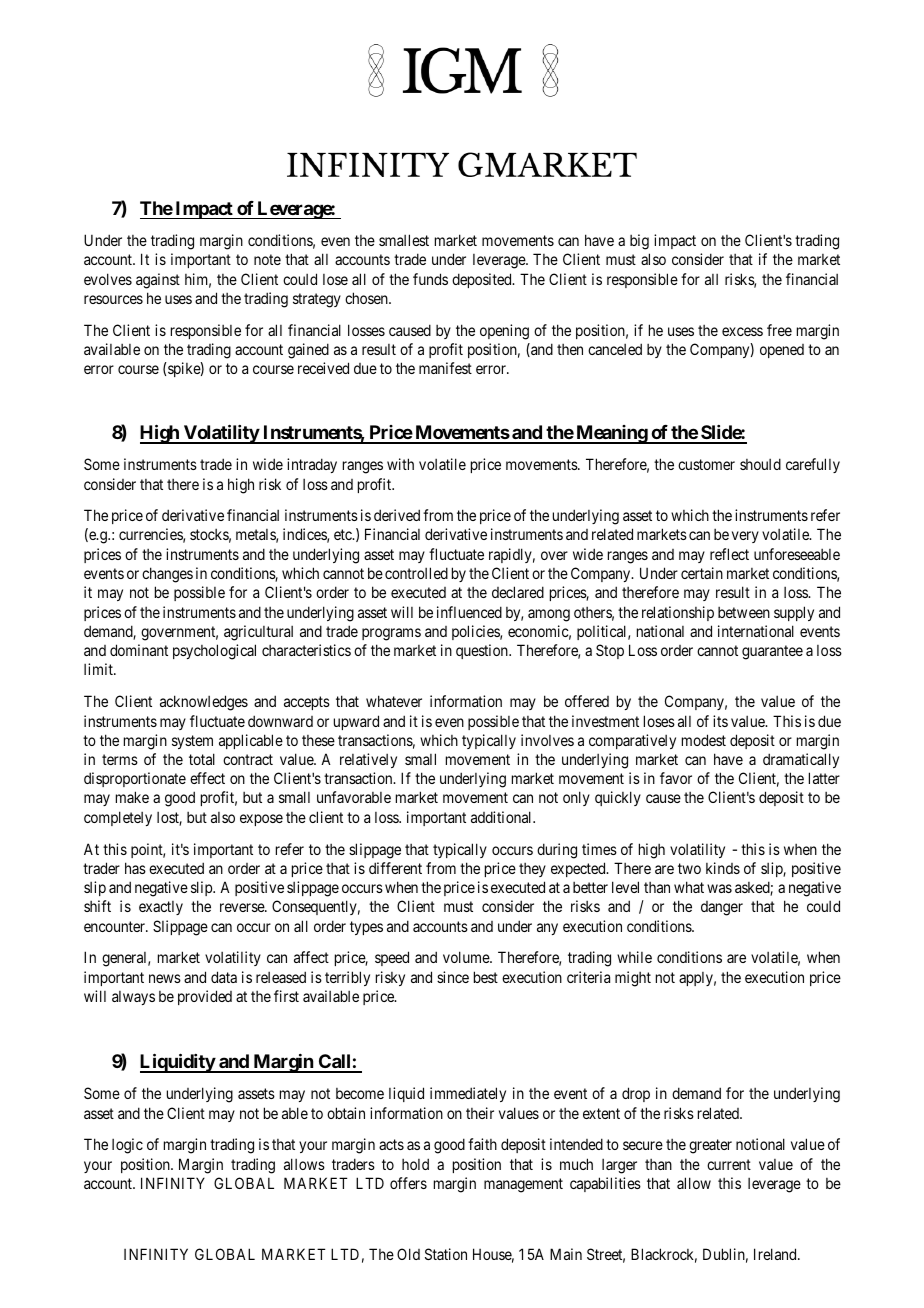  Describe the element at coordinates (760, 464) in the image. I see `should` at that location.
